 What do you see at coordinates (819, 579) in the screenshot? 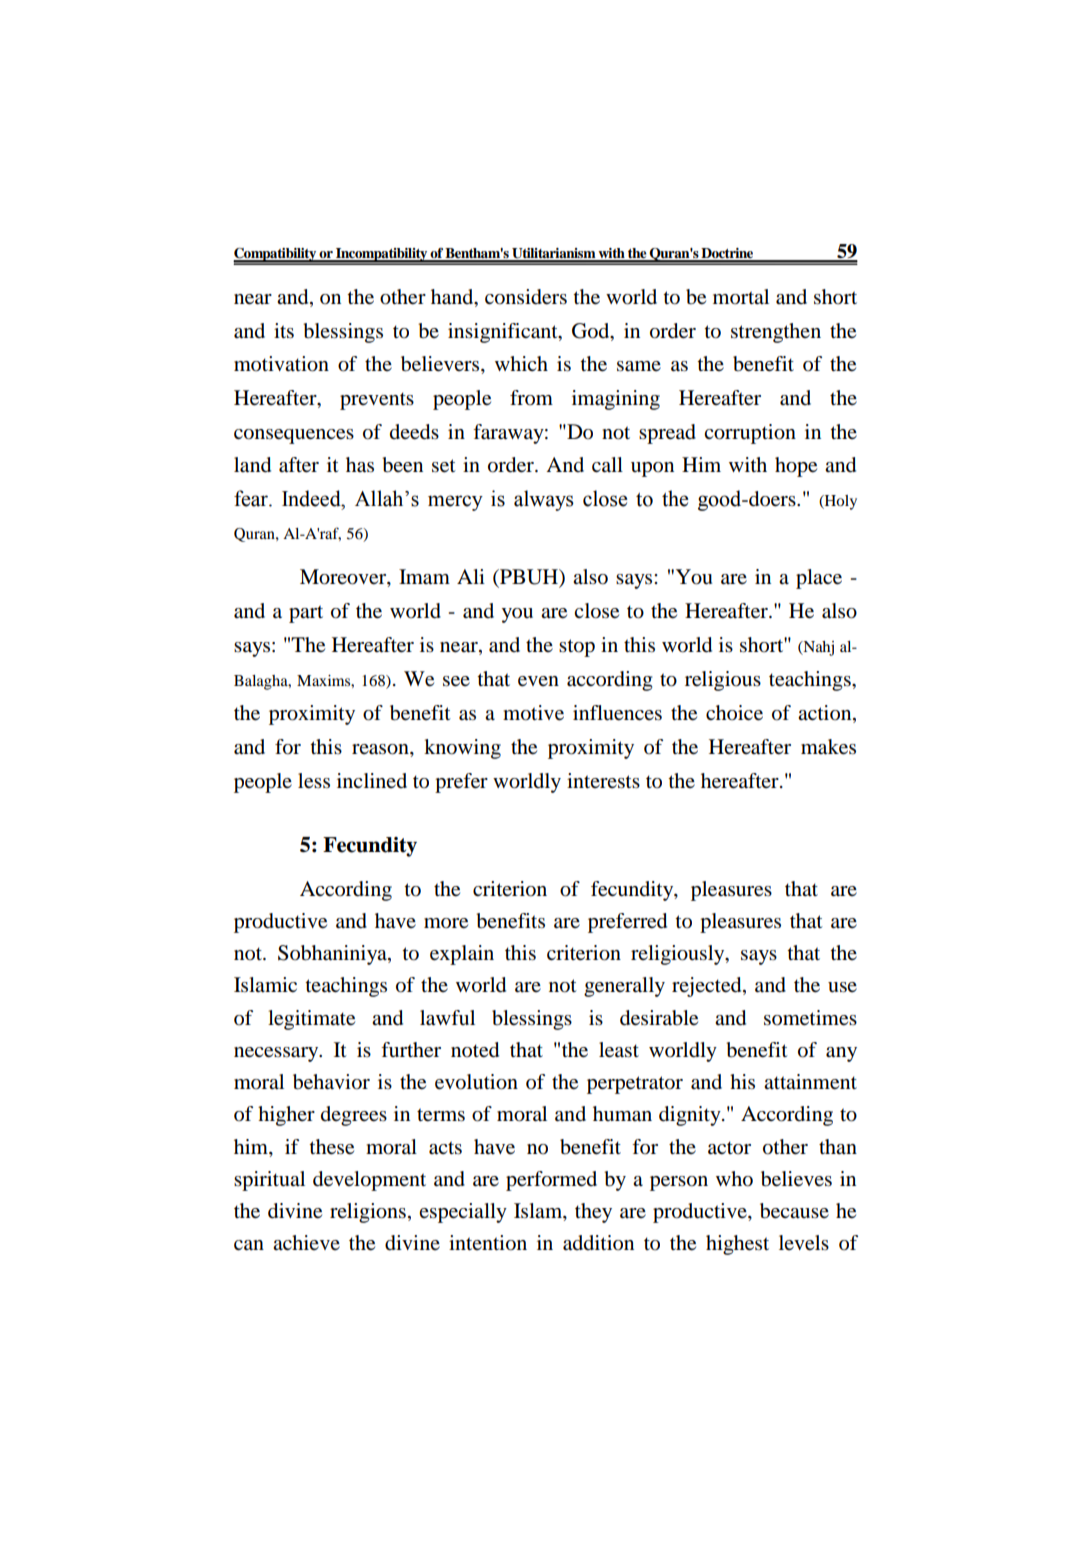
I see `place` at bounding box center [819, 579].
